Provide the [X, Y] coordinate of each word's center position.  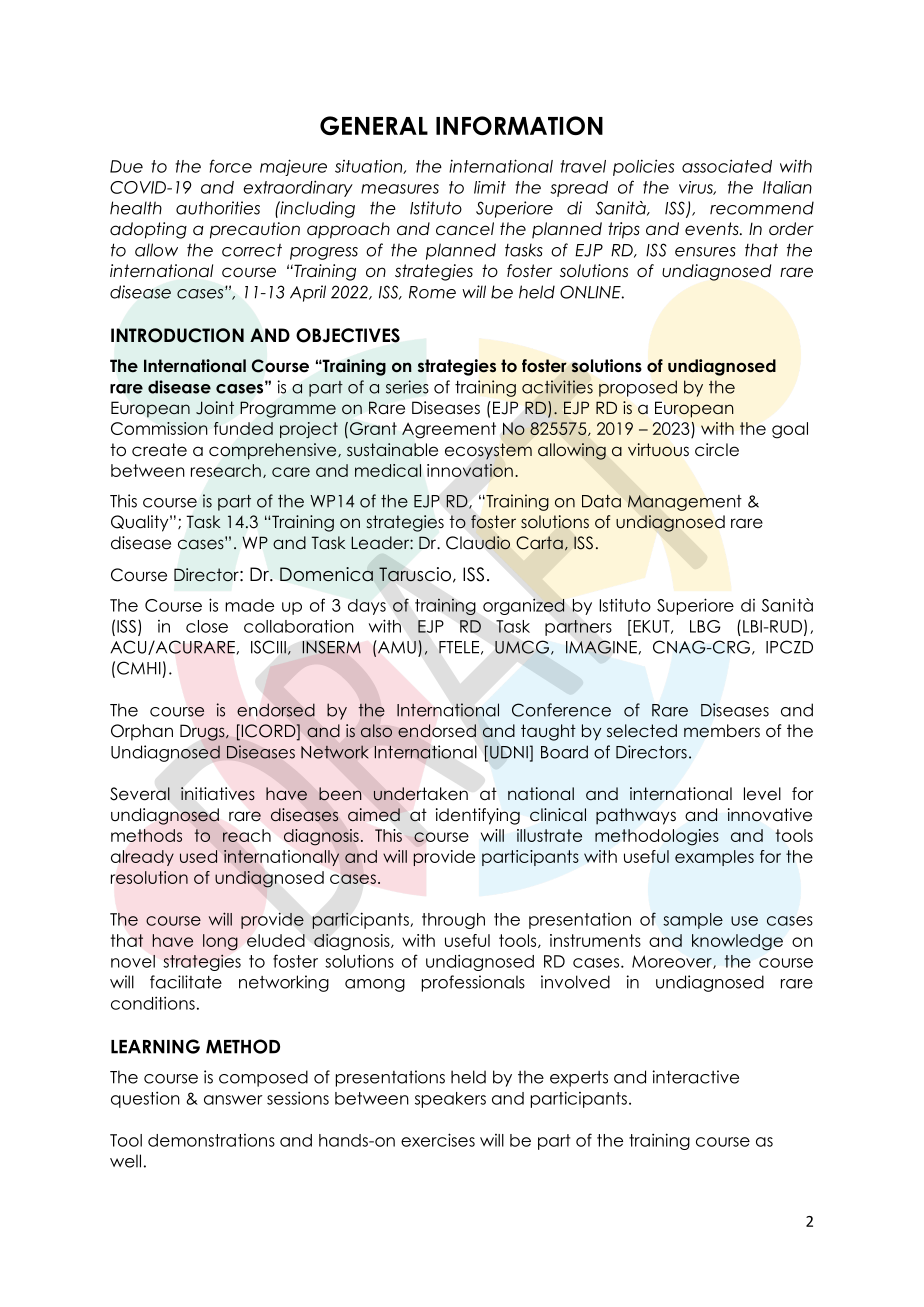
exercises [438, 1140]
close [207, 626]
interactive [696, 1077]
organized [524, 606]
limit [490, 187]
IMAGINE [601, 647]
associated [727, 166]
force [231, 166]
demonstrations [211, 1140]
